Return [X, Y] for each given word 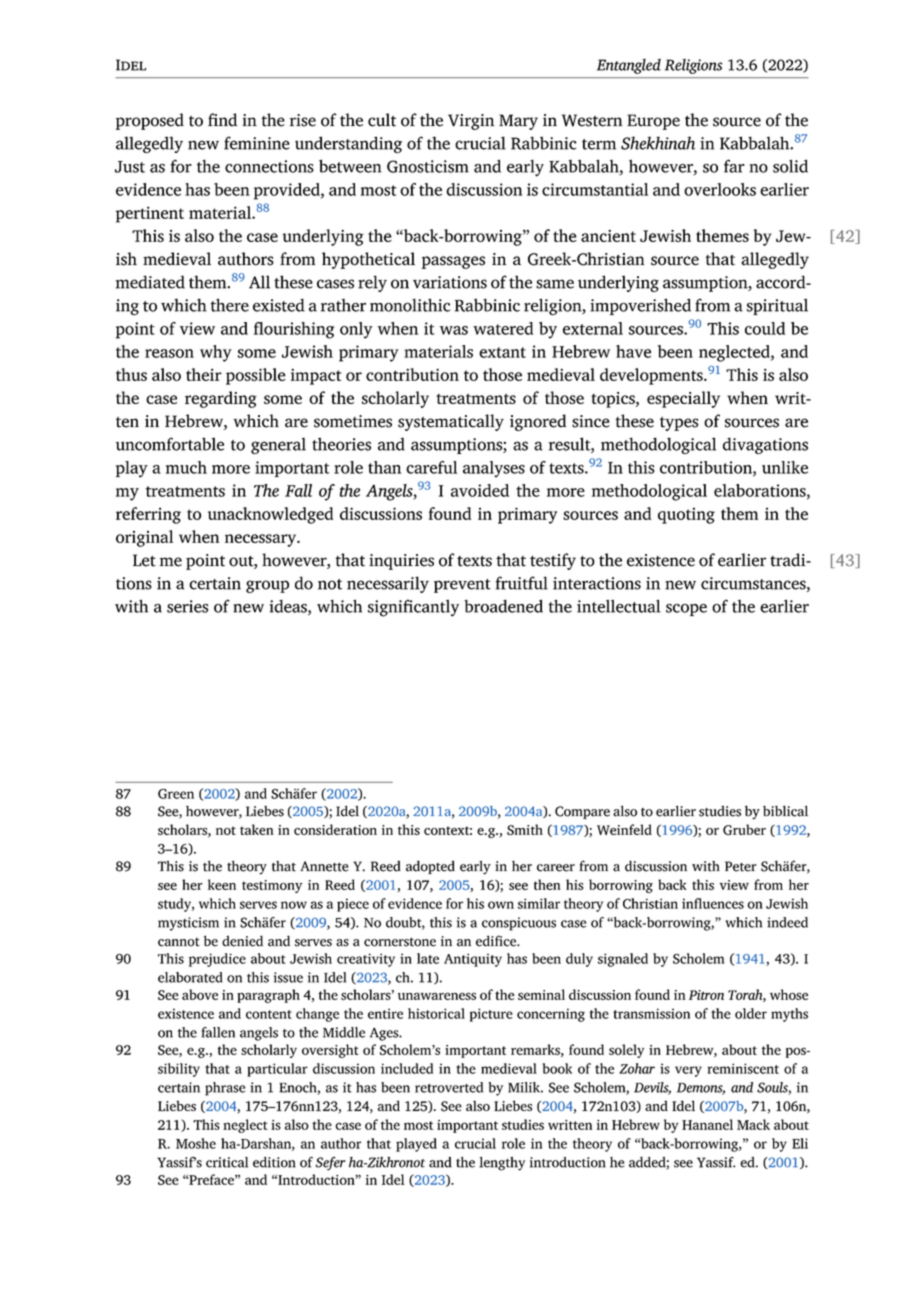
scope [686, 610]
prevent [462, 586]
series [187, 606]
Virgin [471, 122]
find [222, 120]
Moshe [196, 1143]
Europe [653, 122]
